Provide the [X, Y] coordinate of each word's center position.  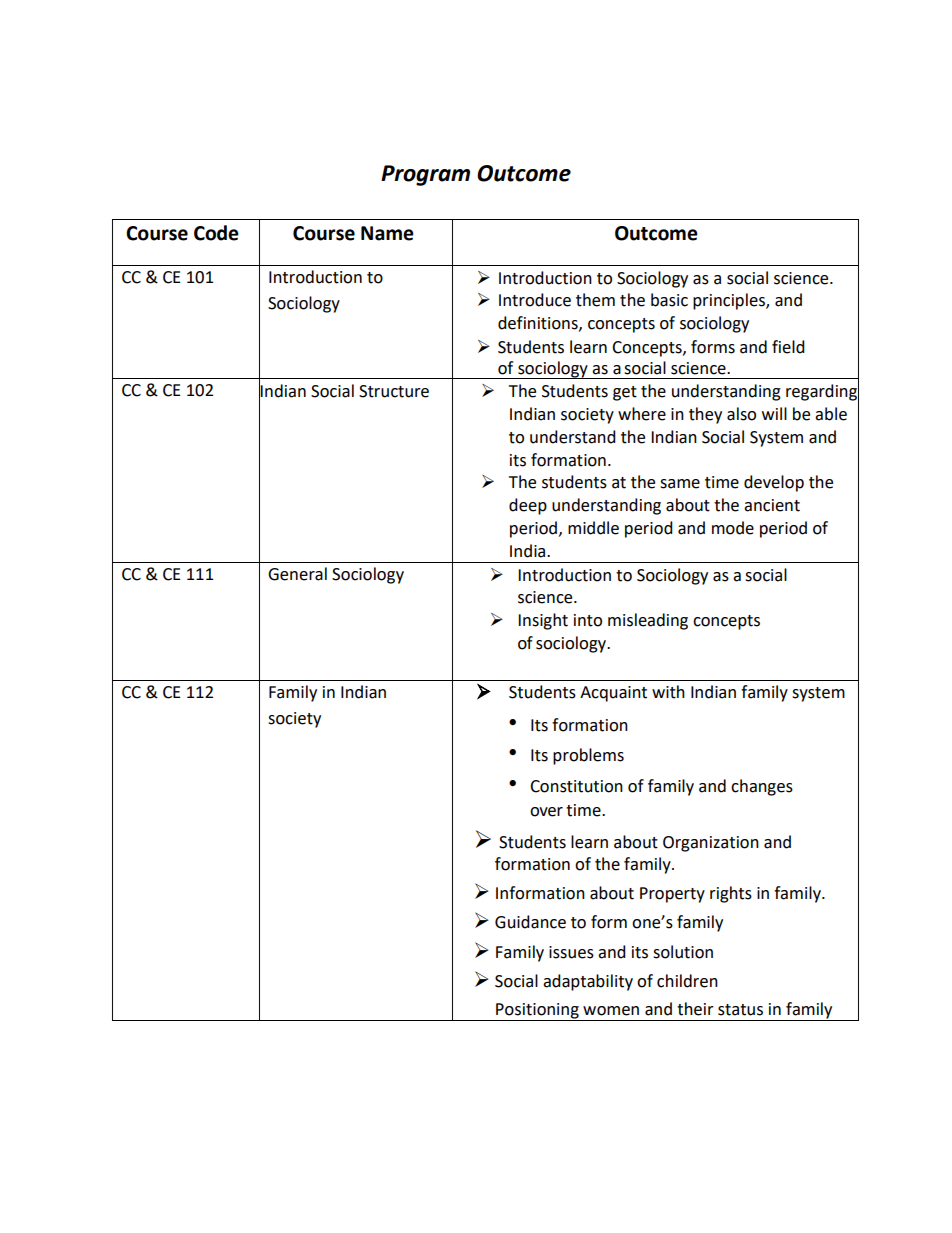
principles [730, 301]
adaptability [588, 982]
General [297, 574]
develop [774, 483]
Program [425, 175]
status [740, 1010]
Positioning [537, 1012]
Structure [394, 391]
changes [762, 787]
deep [528, 506]
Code [216, 233]
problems [588, 756]
